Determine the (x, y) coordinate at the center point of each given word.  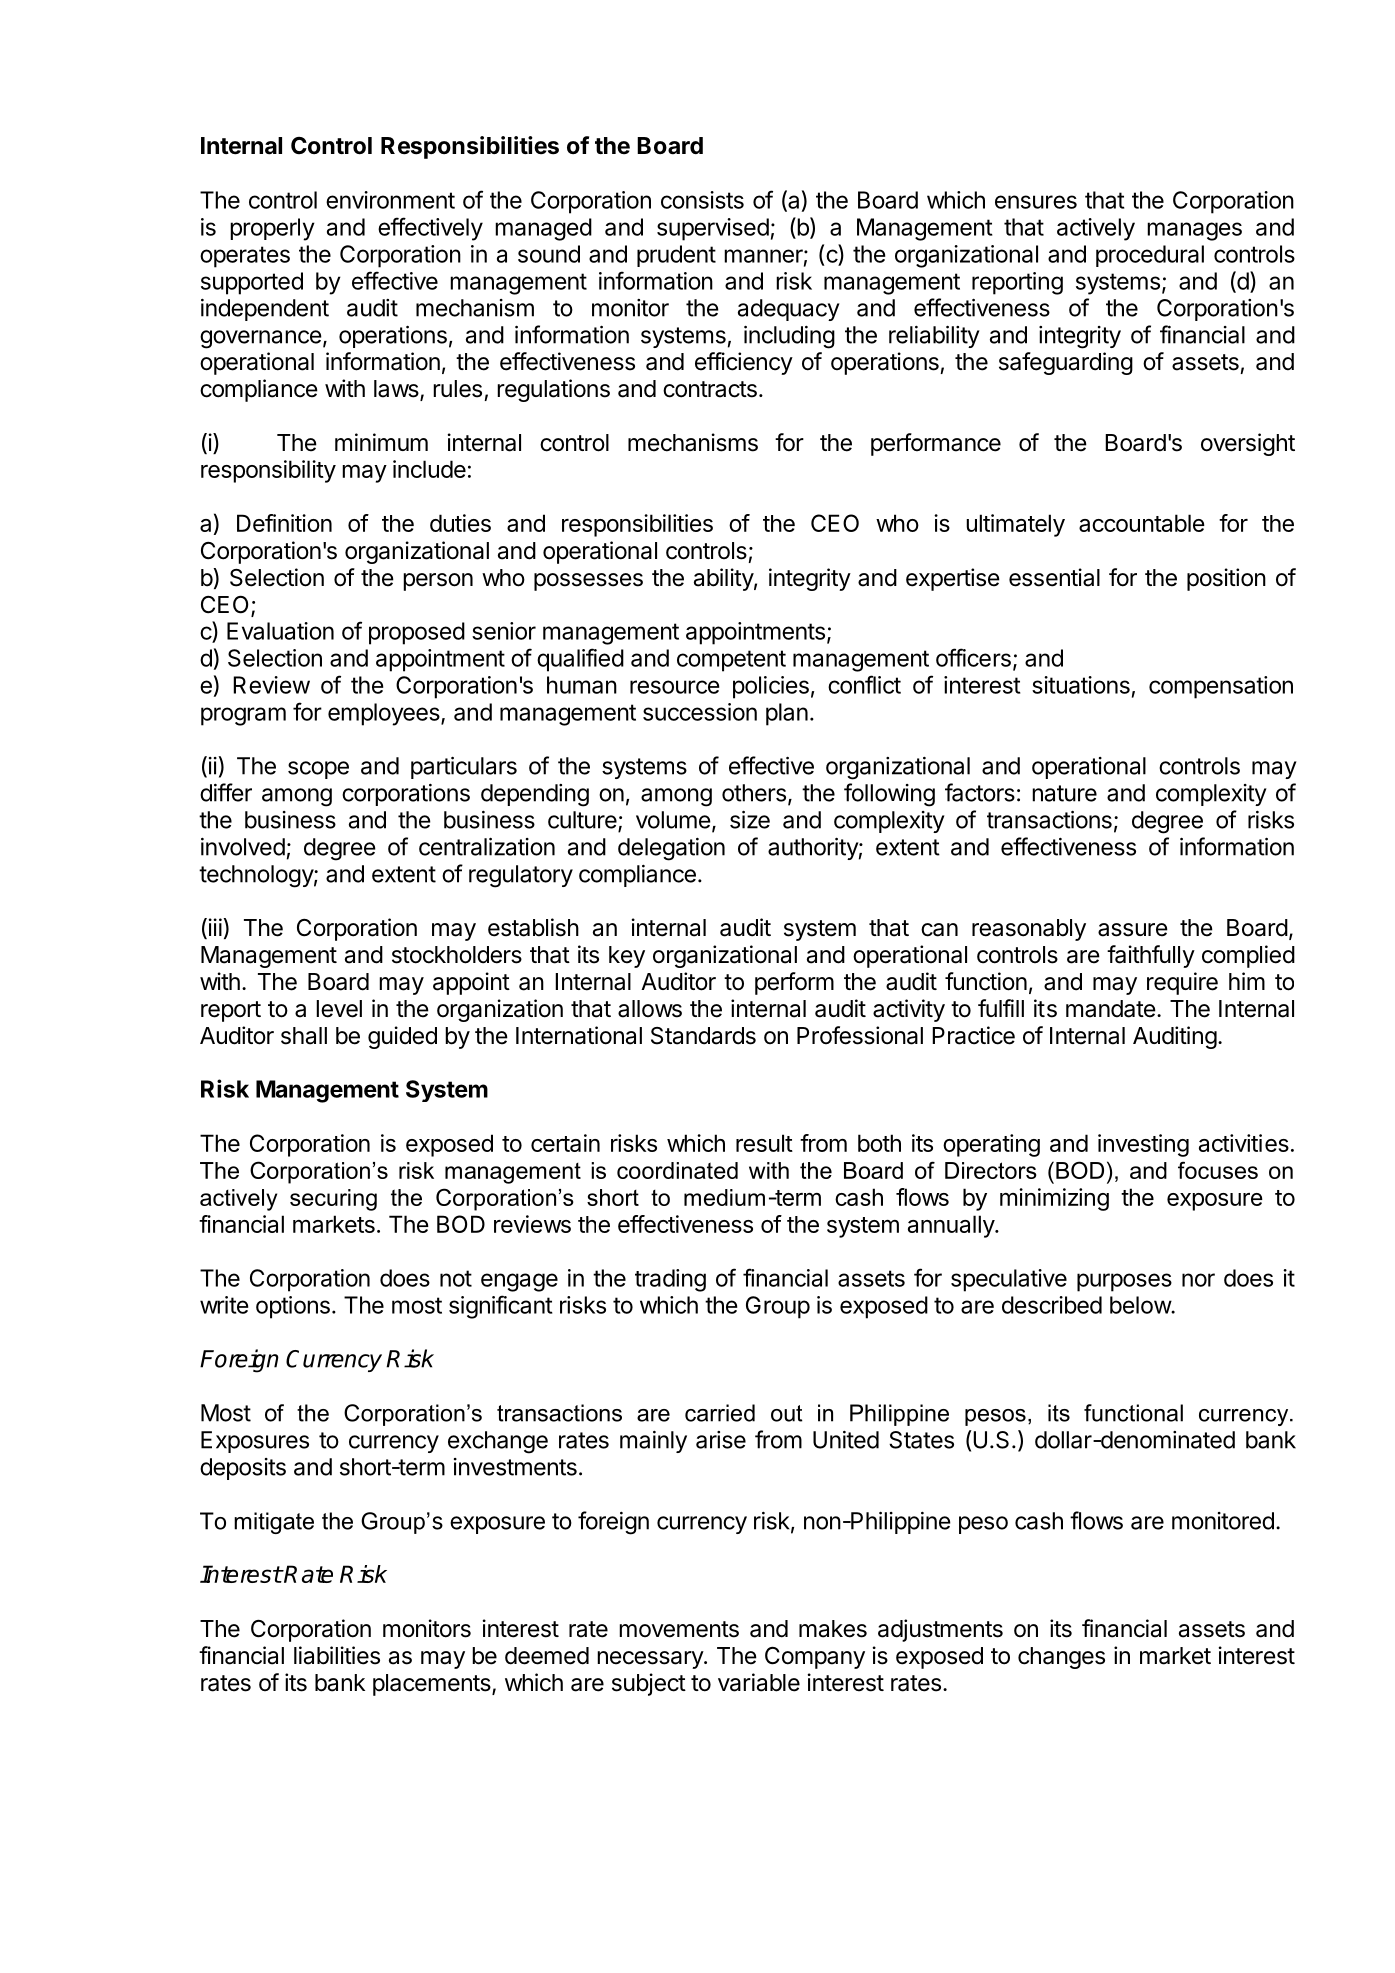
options (293, 1307)
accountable (1142, 523)
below (1141, 1305)
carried (720, 1413)
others (754, 793)
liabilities (337, 1655)
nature (1064, 793)
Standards (703, 1036)
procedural (1150, 256)
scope (318, 770)
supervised (713, 229)
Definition (284, 523)
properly (272, 229)
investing (1143, 1145)
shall (304, 1036)
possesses (588, 582)
